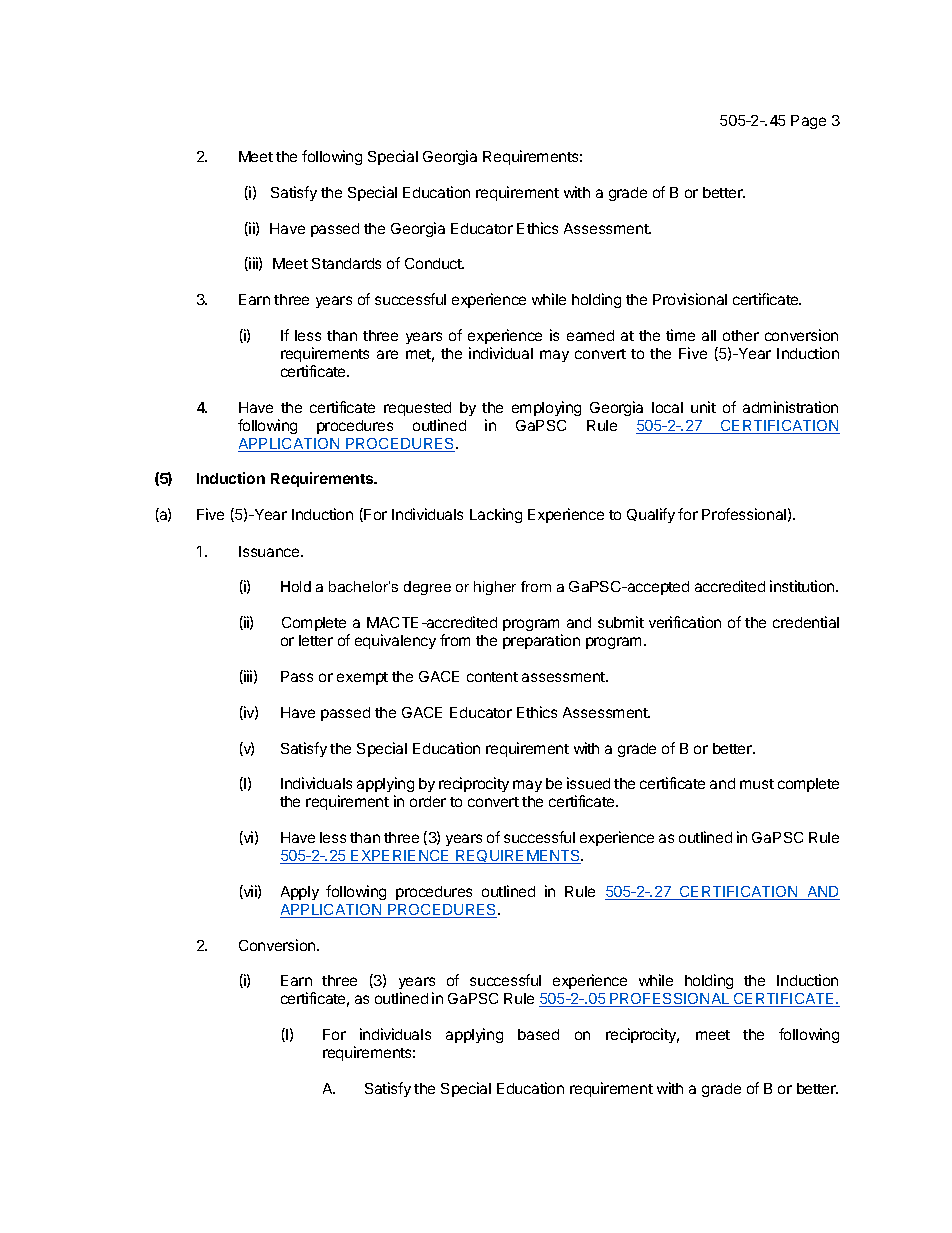 This page has width=952, height=1233. Describe the element at coordinates (492, 677) in the page. I see `content` at that location.
